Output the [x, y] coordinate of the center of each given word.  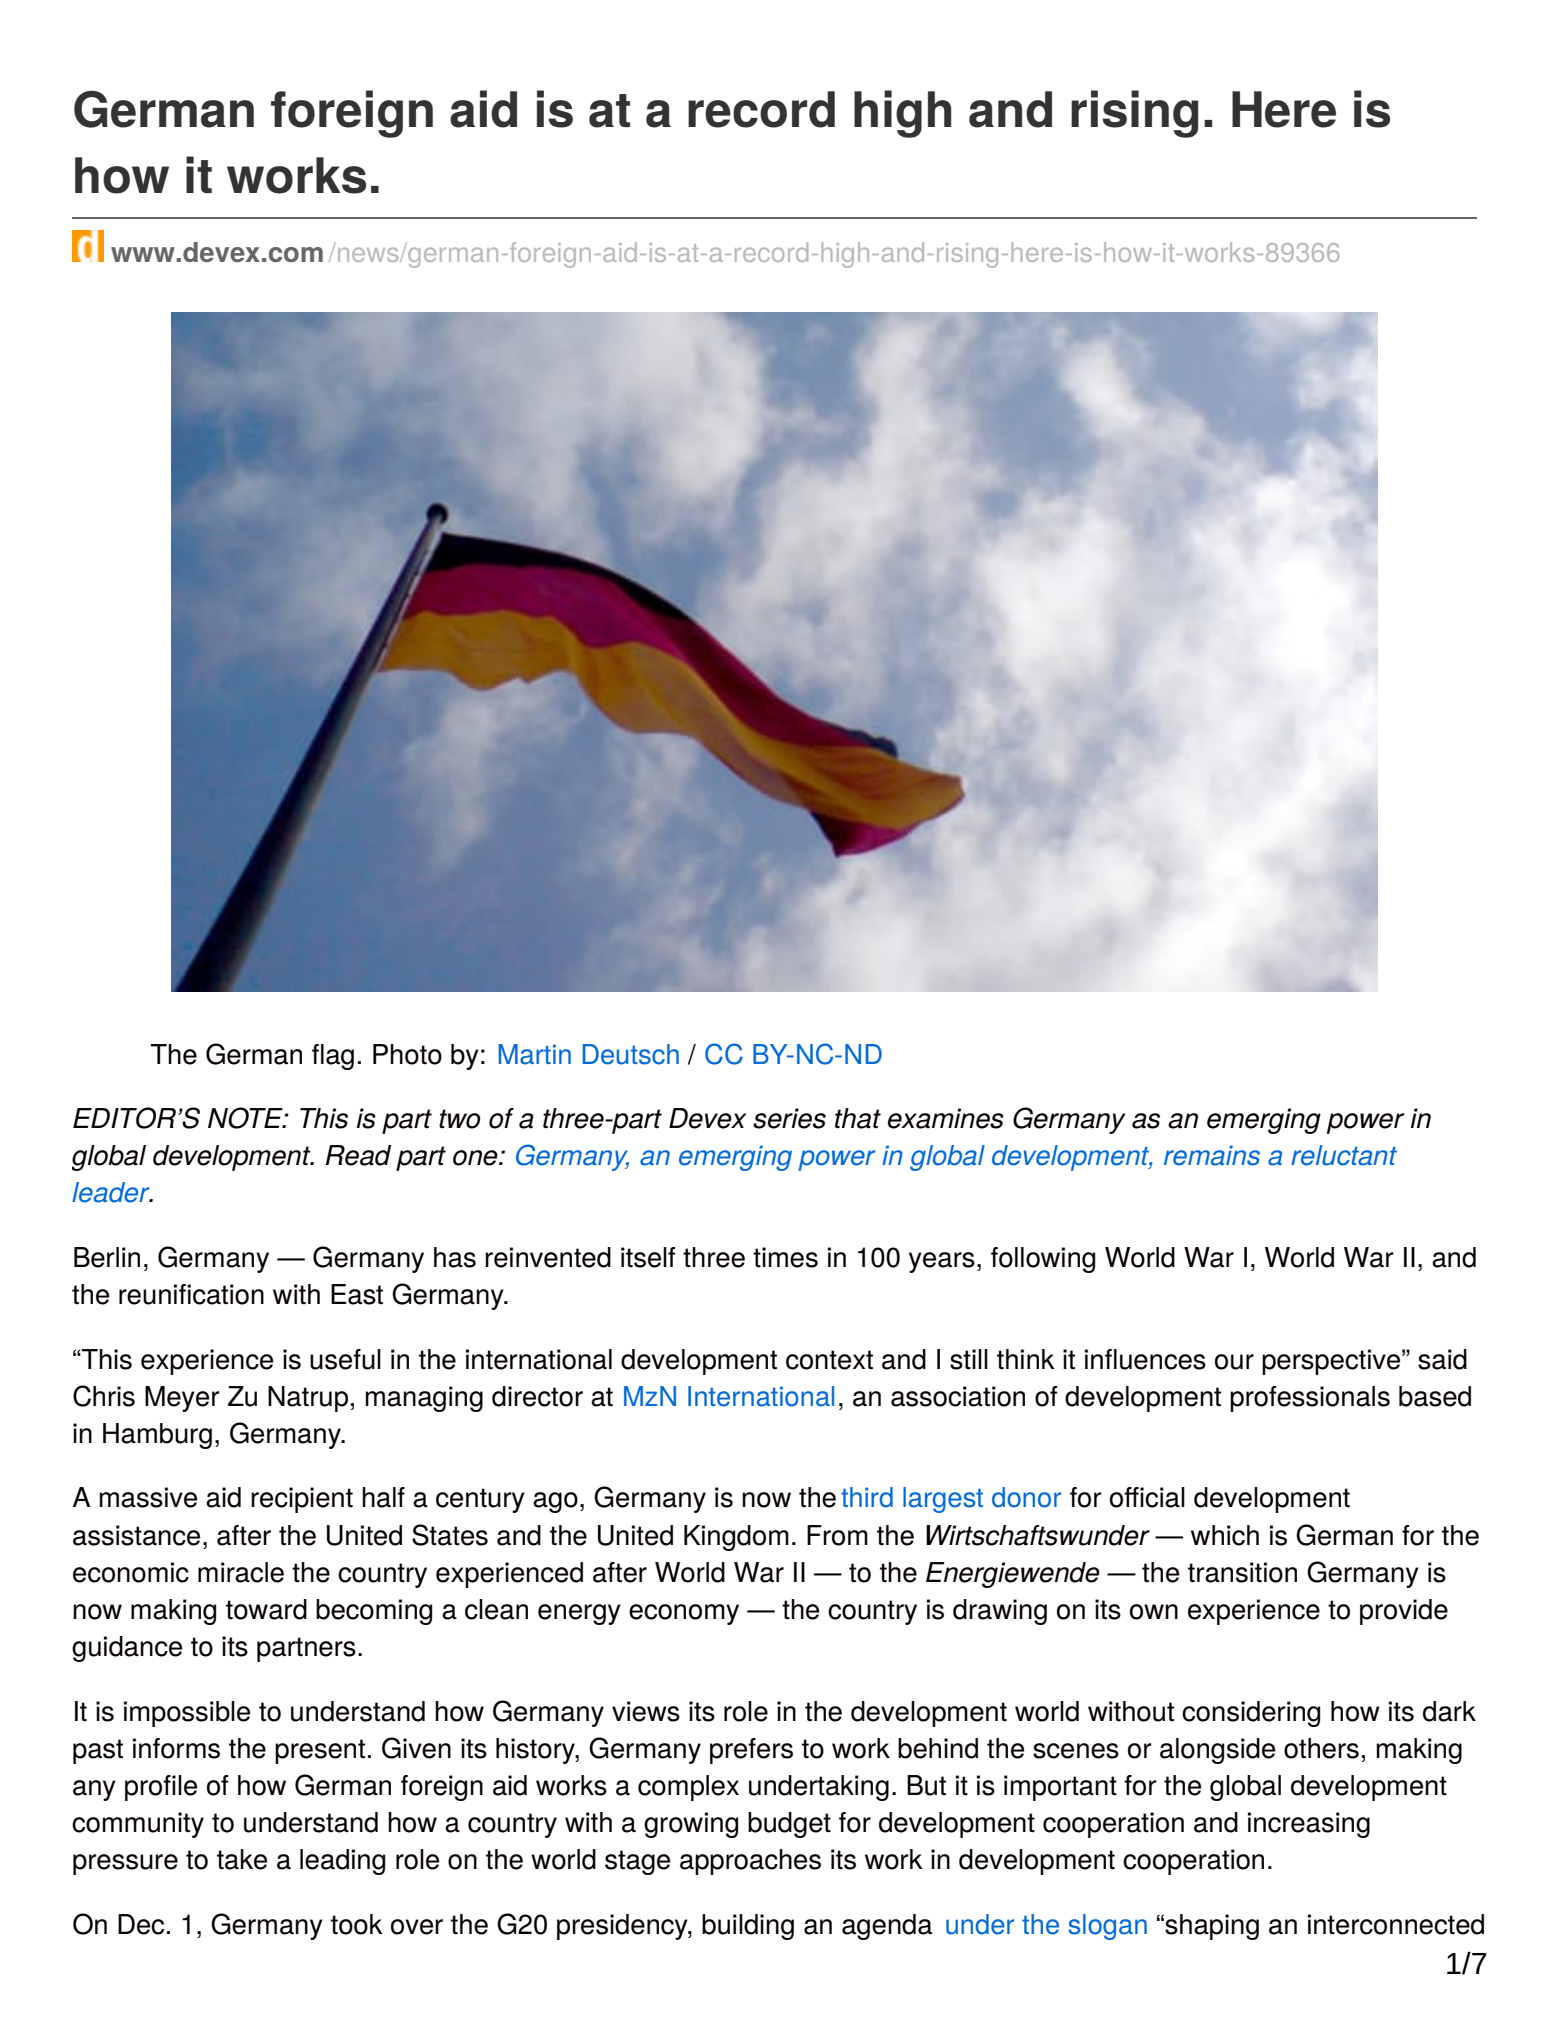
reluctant [1344, 1155]
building [748, 1927]
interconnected [1396, 1924]
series [789, 1118]
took [357, 1924]
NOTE [246, 1118]
